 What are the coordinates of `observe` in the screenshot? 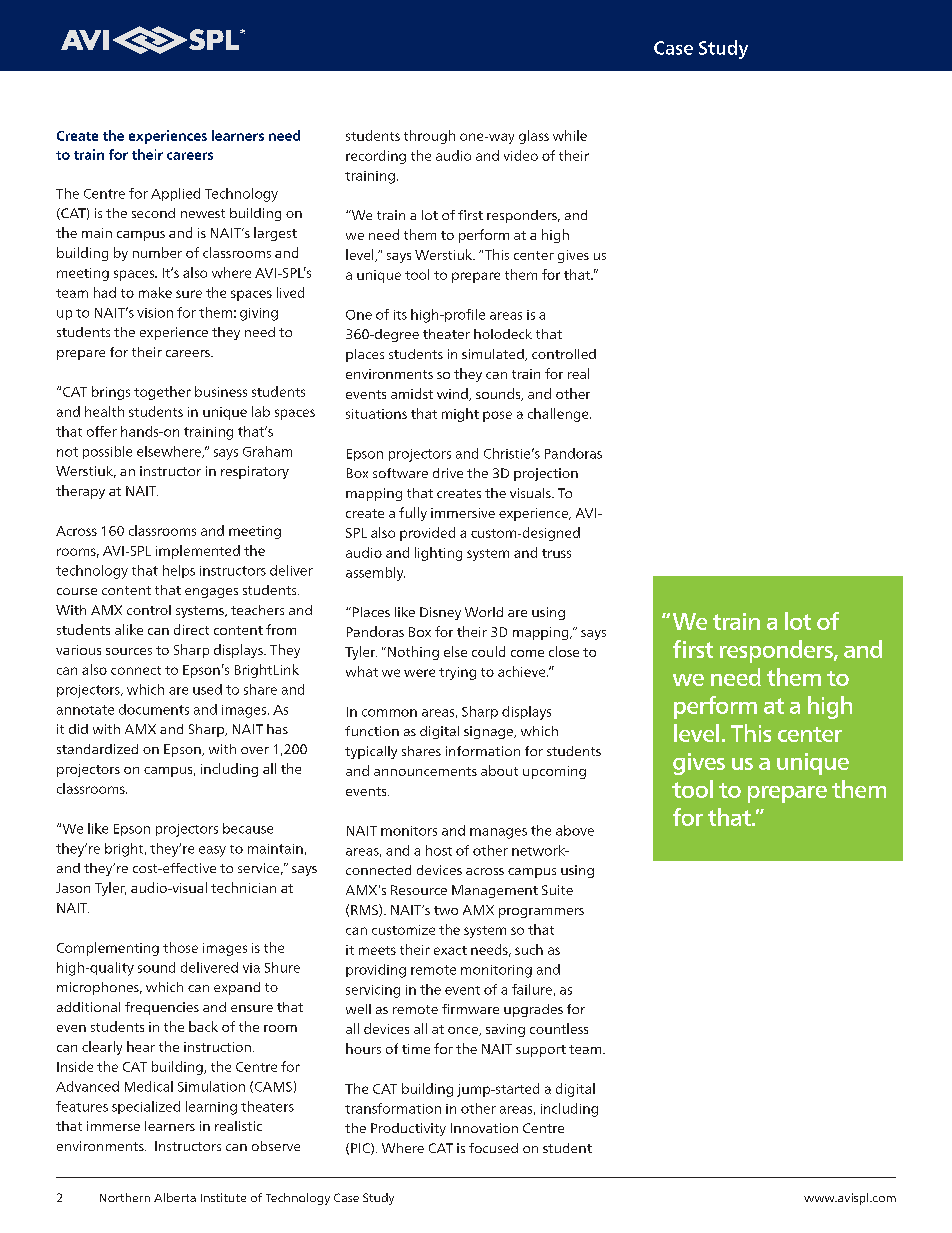 It's located at (276, 1146).
